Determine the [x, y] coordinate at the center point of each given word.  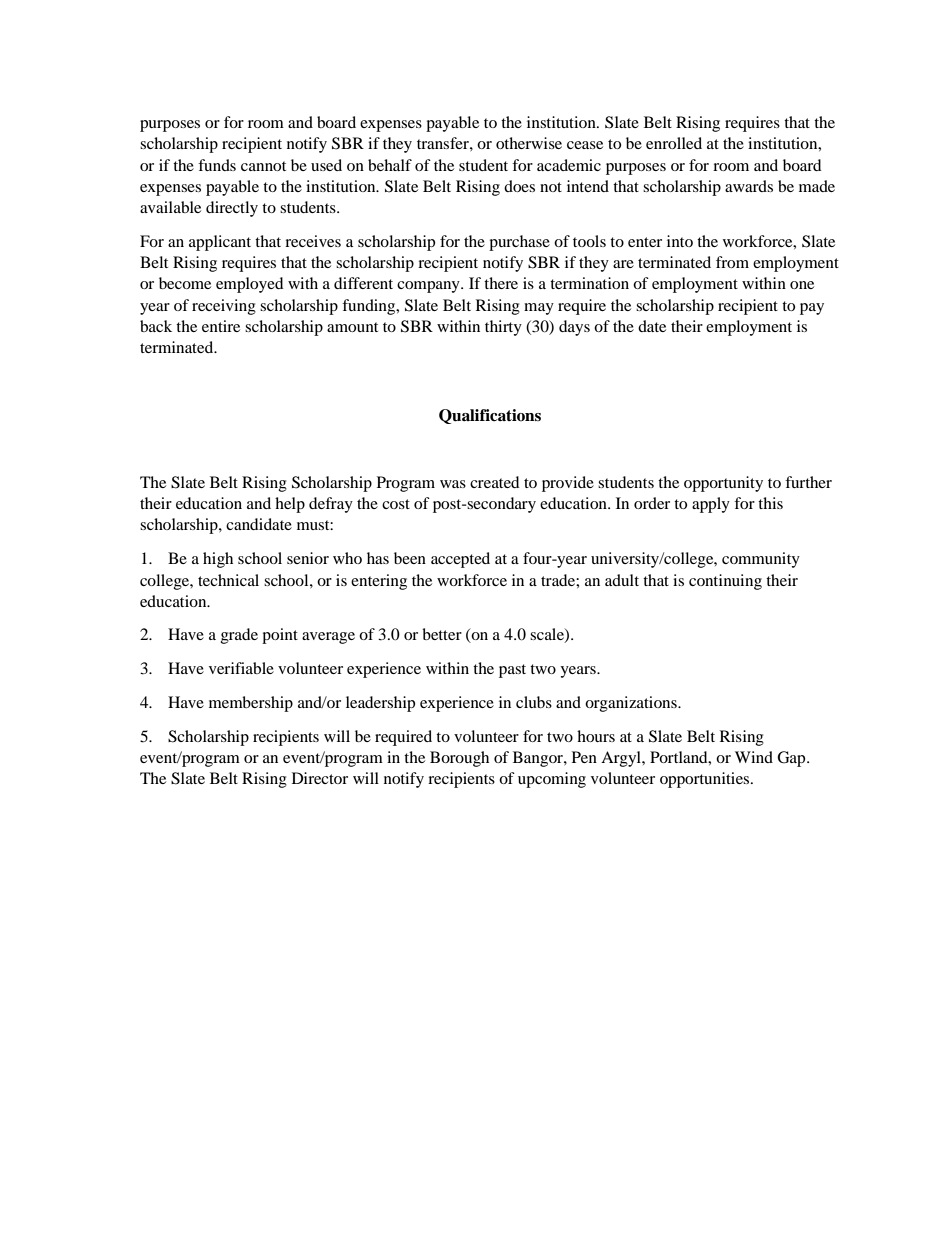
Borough [459, 759]
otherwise [529, 143]
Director [320, 778]
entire [221, 326]
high [218, 560]
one [802, 285]
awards [749, 186]
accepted [460, 560]
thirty [503, 328]
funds [217, 165]
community [761, 560]
